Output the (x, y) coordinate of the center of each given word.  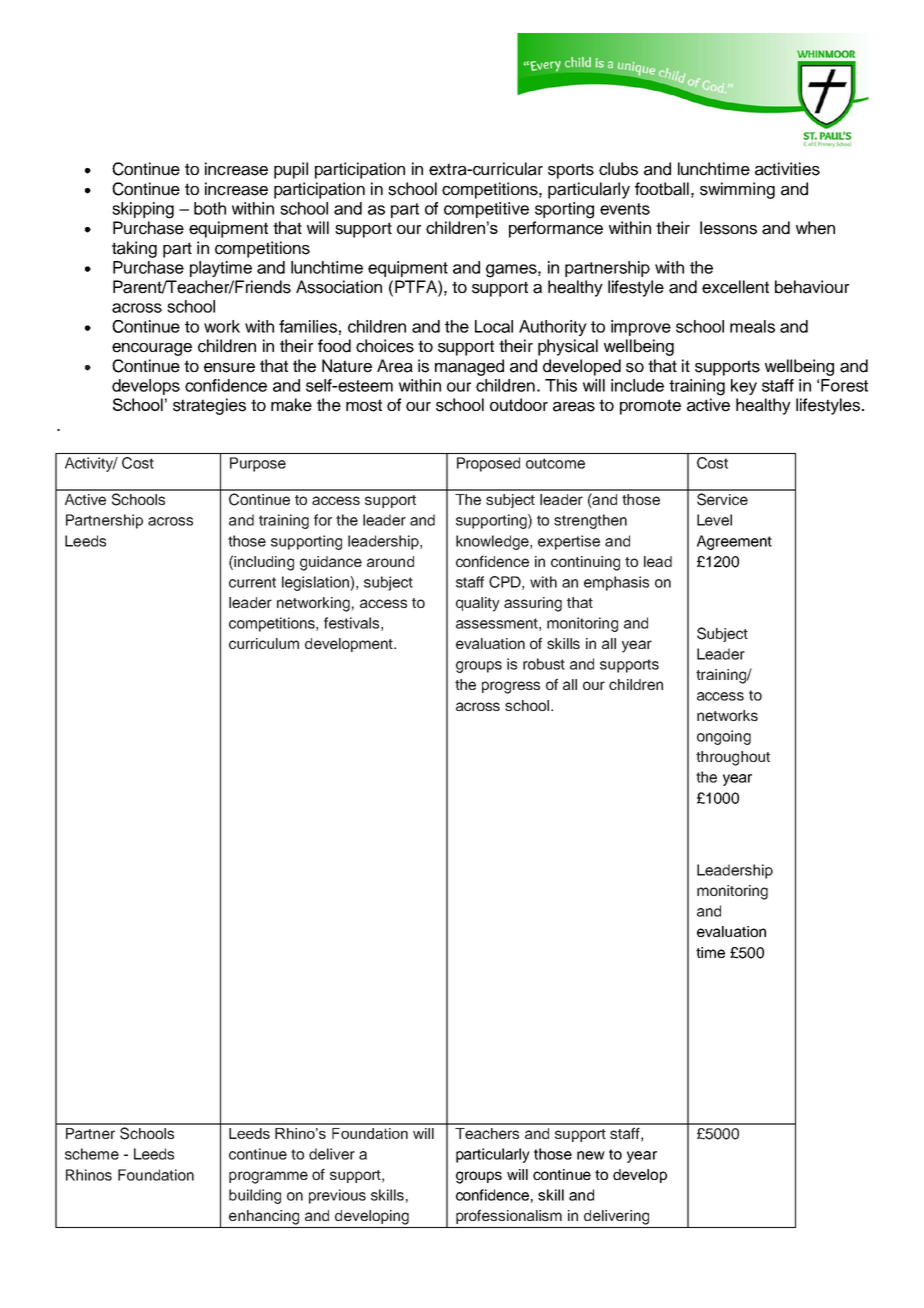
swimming (737, 190)
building (255, 1196)
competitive (486, 210)
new (591, 1155)
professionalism (509, 1216)
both (210, 208)
